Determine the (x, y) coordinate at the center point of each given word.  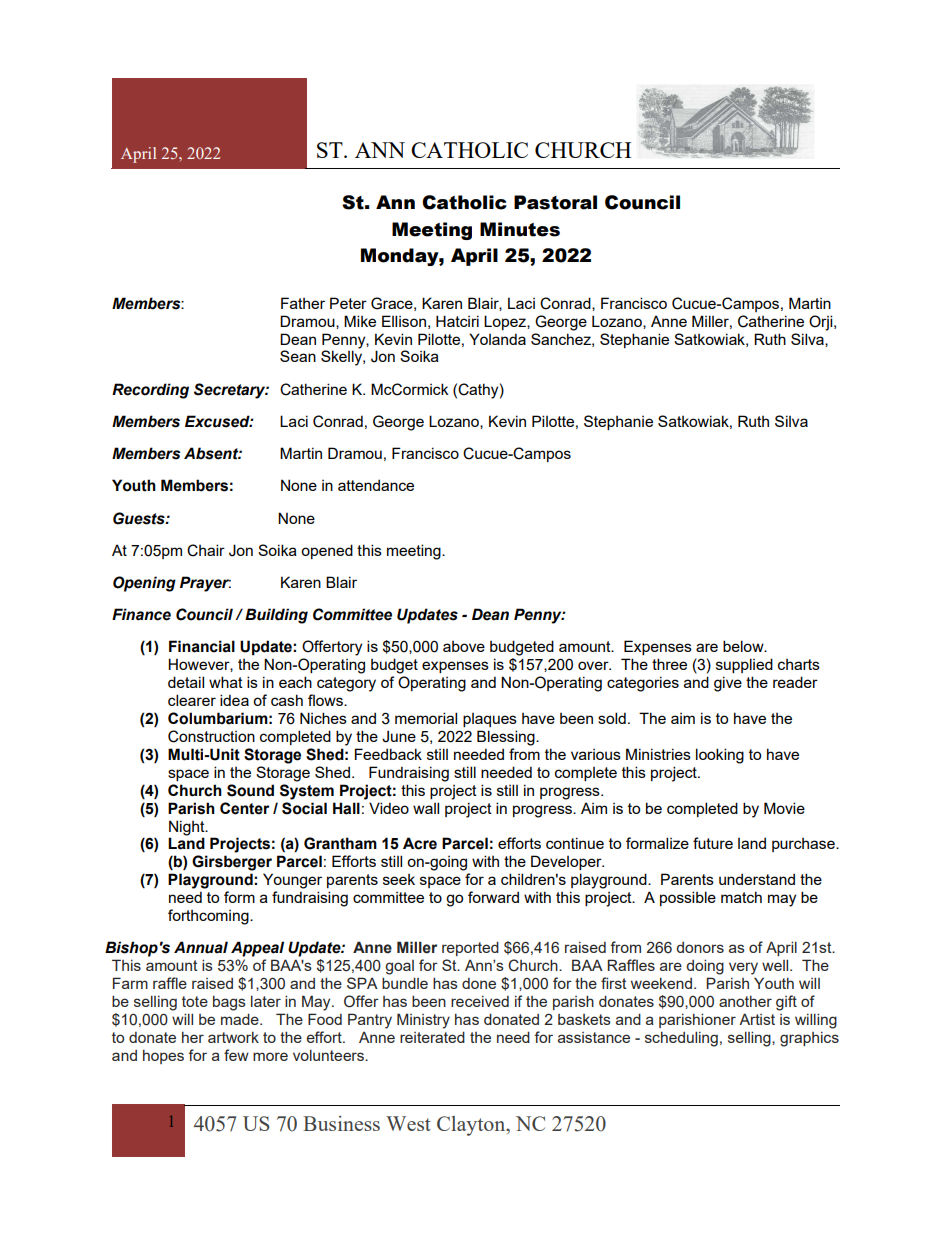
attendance (376, 485)
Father (303, 303)
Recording (150, 391)
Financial (202, 646)
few (236, 1055)
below (744, 646)
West (408, 1123)
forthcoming (209, 917)
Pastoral (555, 202)
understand (757, 879)
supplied (744, 665)
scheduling (681, 1039)
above (464, 646)
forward (493, 897)
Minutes (520, 229)
